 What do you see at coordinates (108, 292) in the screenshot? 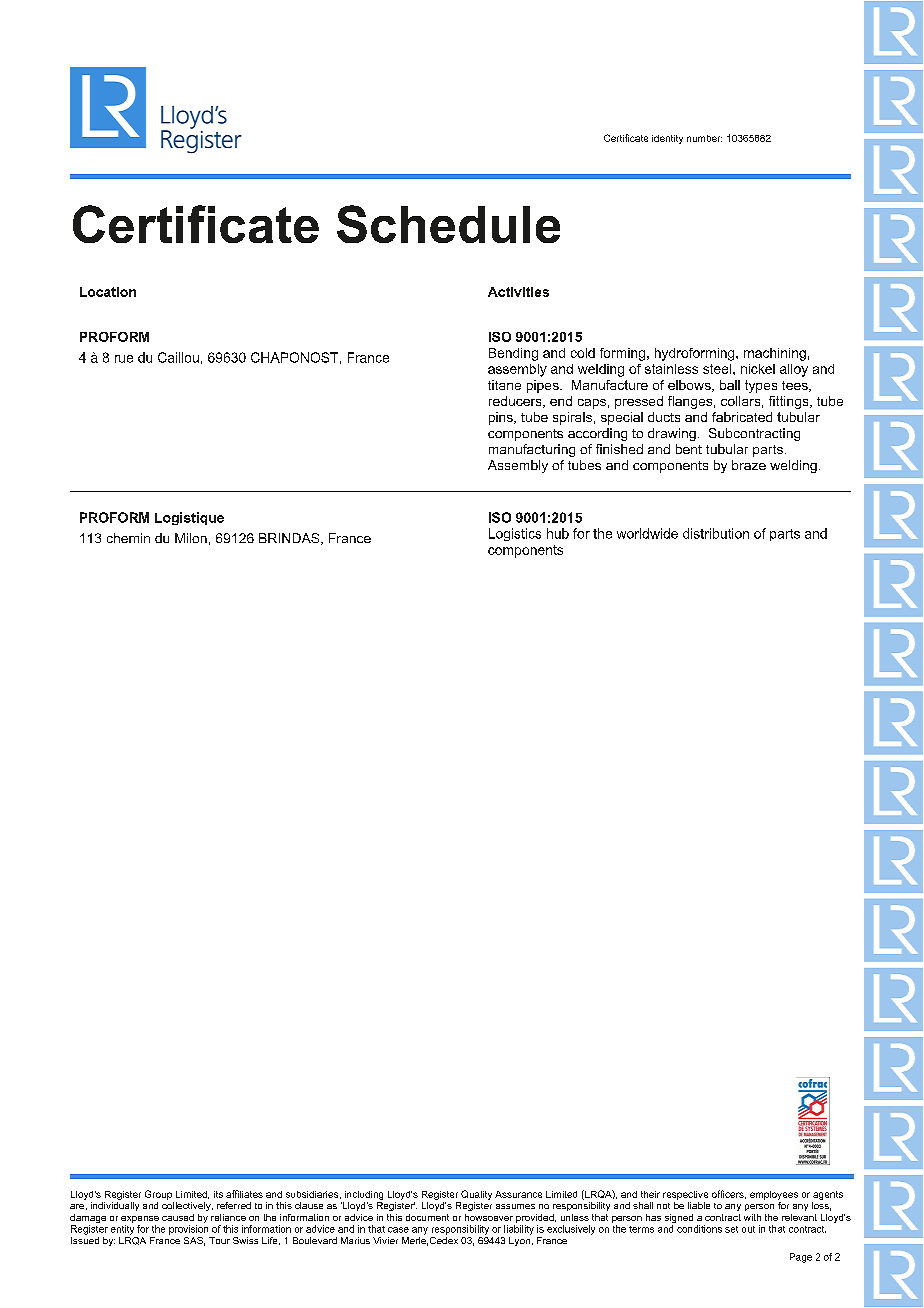
I see `Location` at bounding box center [108, 292].
